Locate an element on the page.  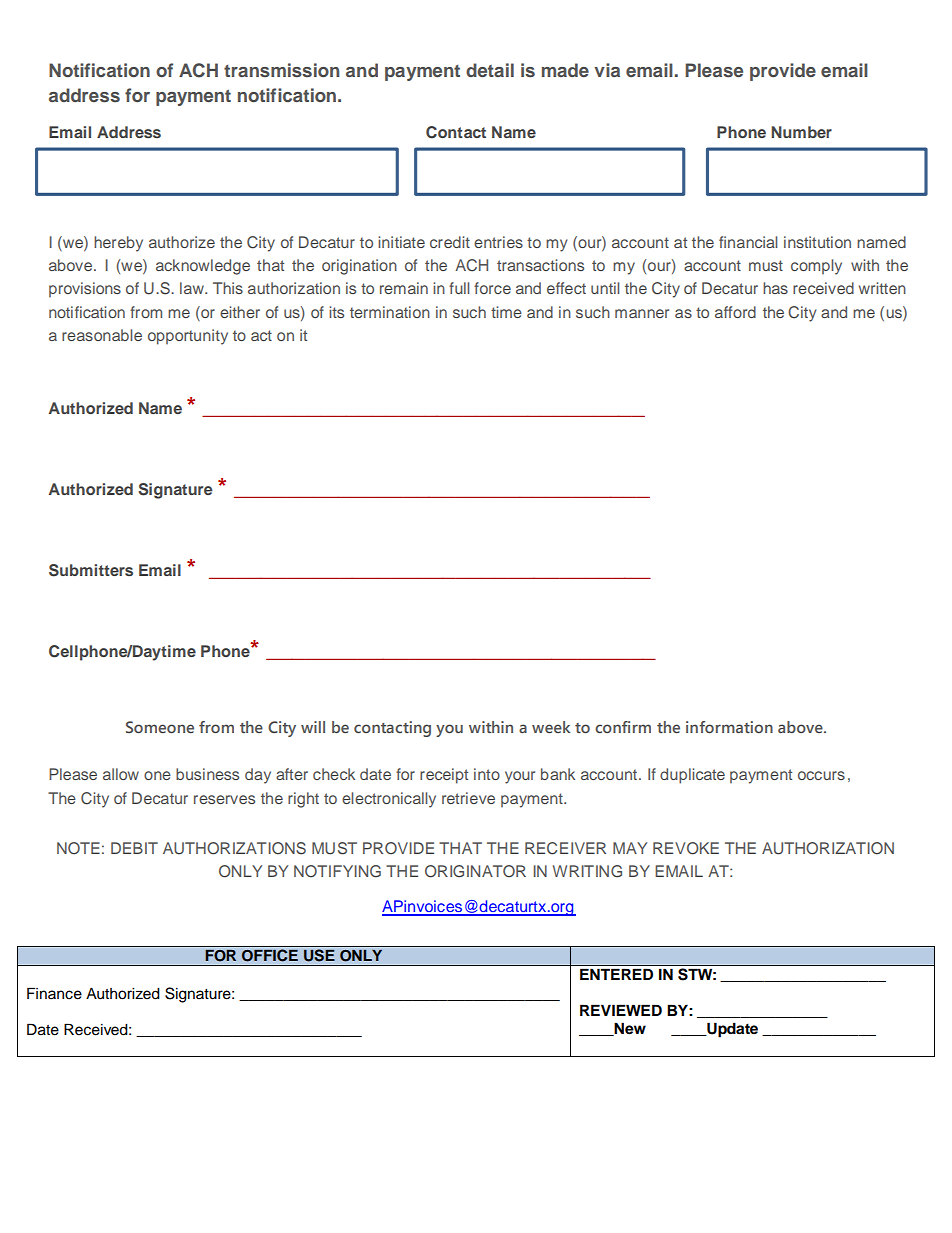
information is located at coordinates (729, 727).
